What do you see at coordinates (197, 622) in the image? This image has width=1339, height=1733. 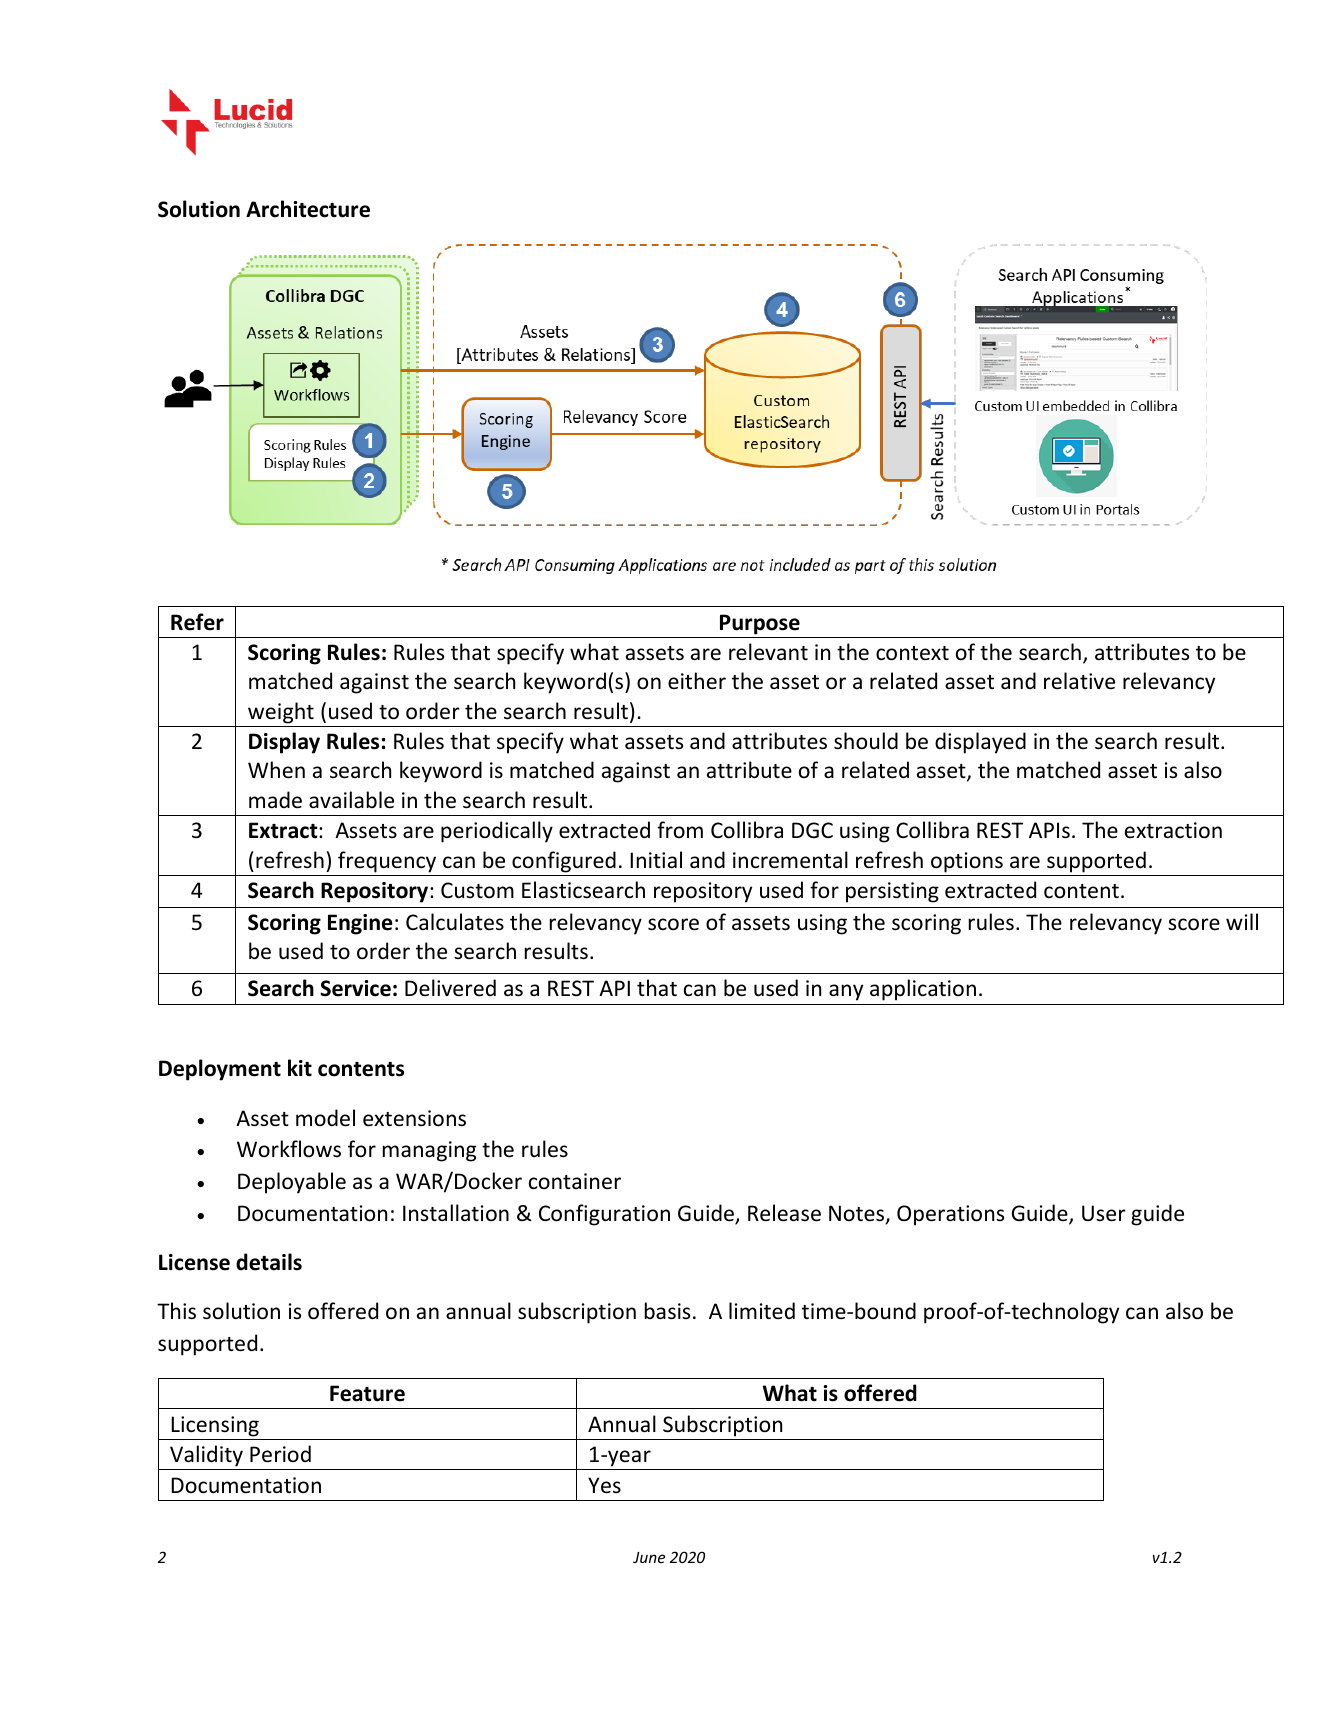 I see `Refer` at bounding box center [197, 622].
